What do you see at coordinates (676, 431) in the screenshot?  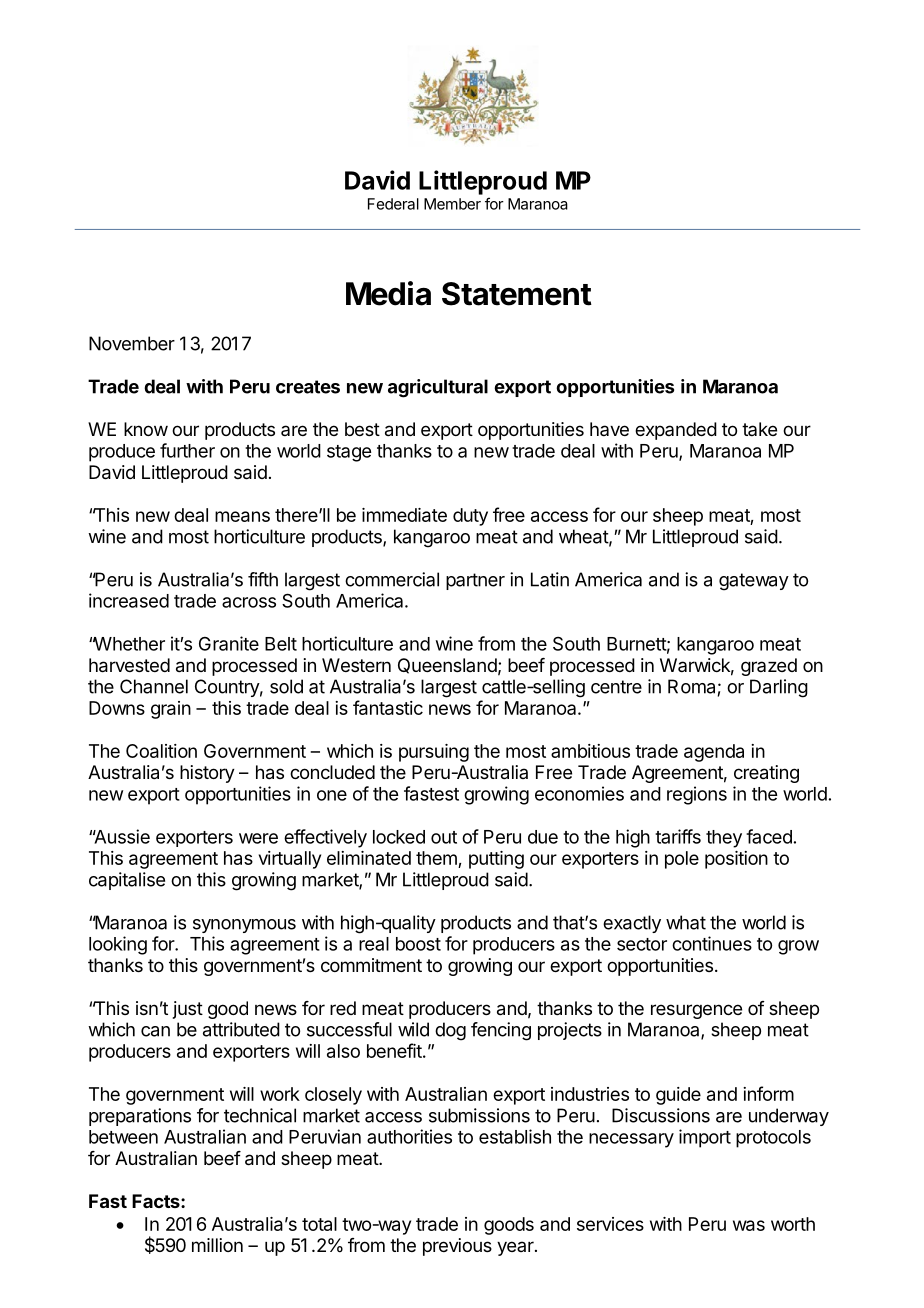 I see `expanded` at bounding box center [676, 431].
